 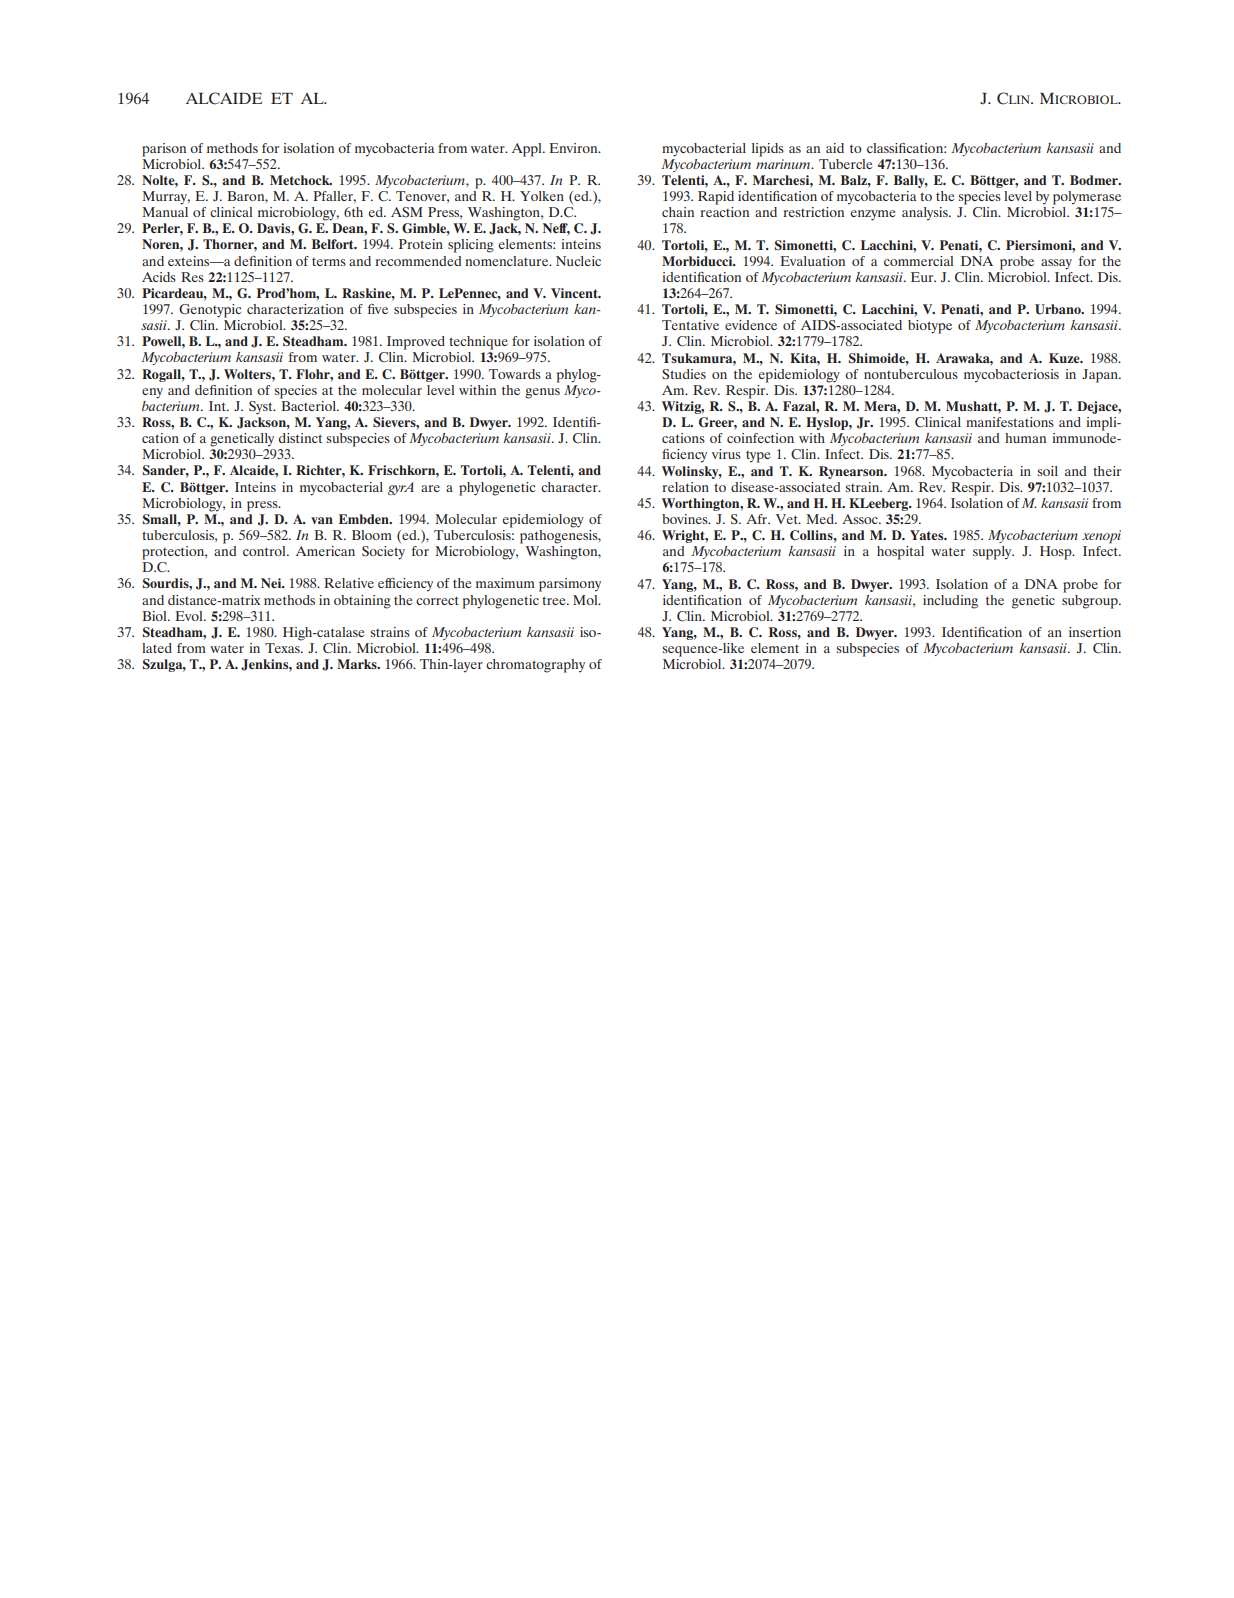 What do you see at coordinates (165, 210) in the image?
I see `Manual` at bounding box center [165, 210].
